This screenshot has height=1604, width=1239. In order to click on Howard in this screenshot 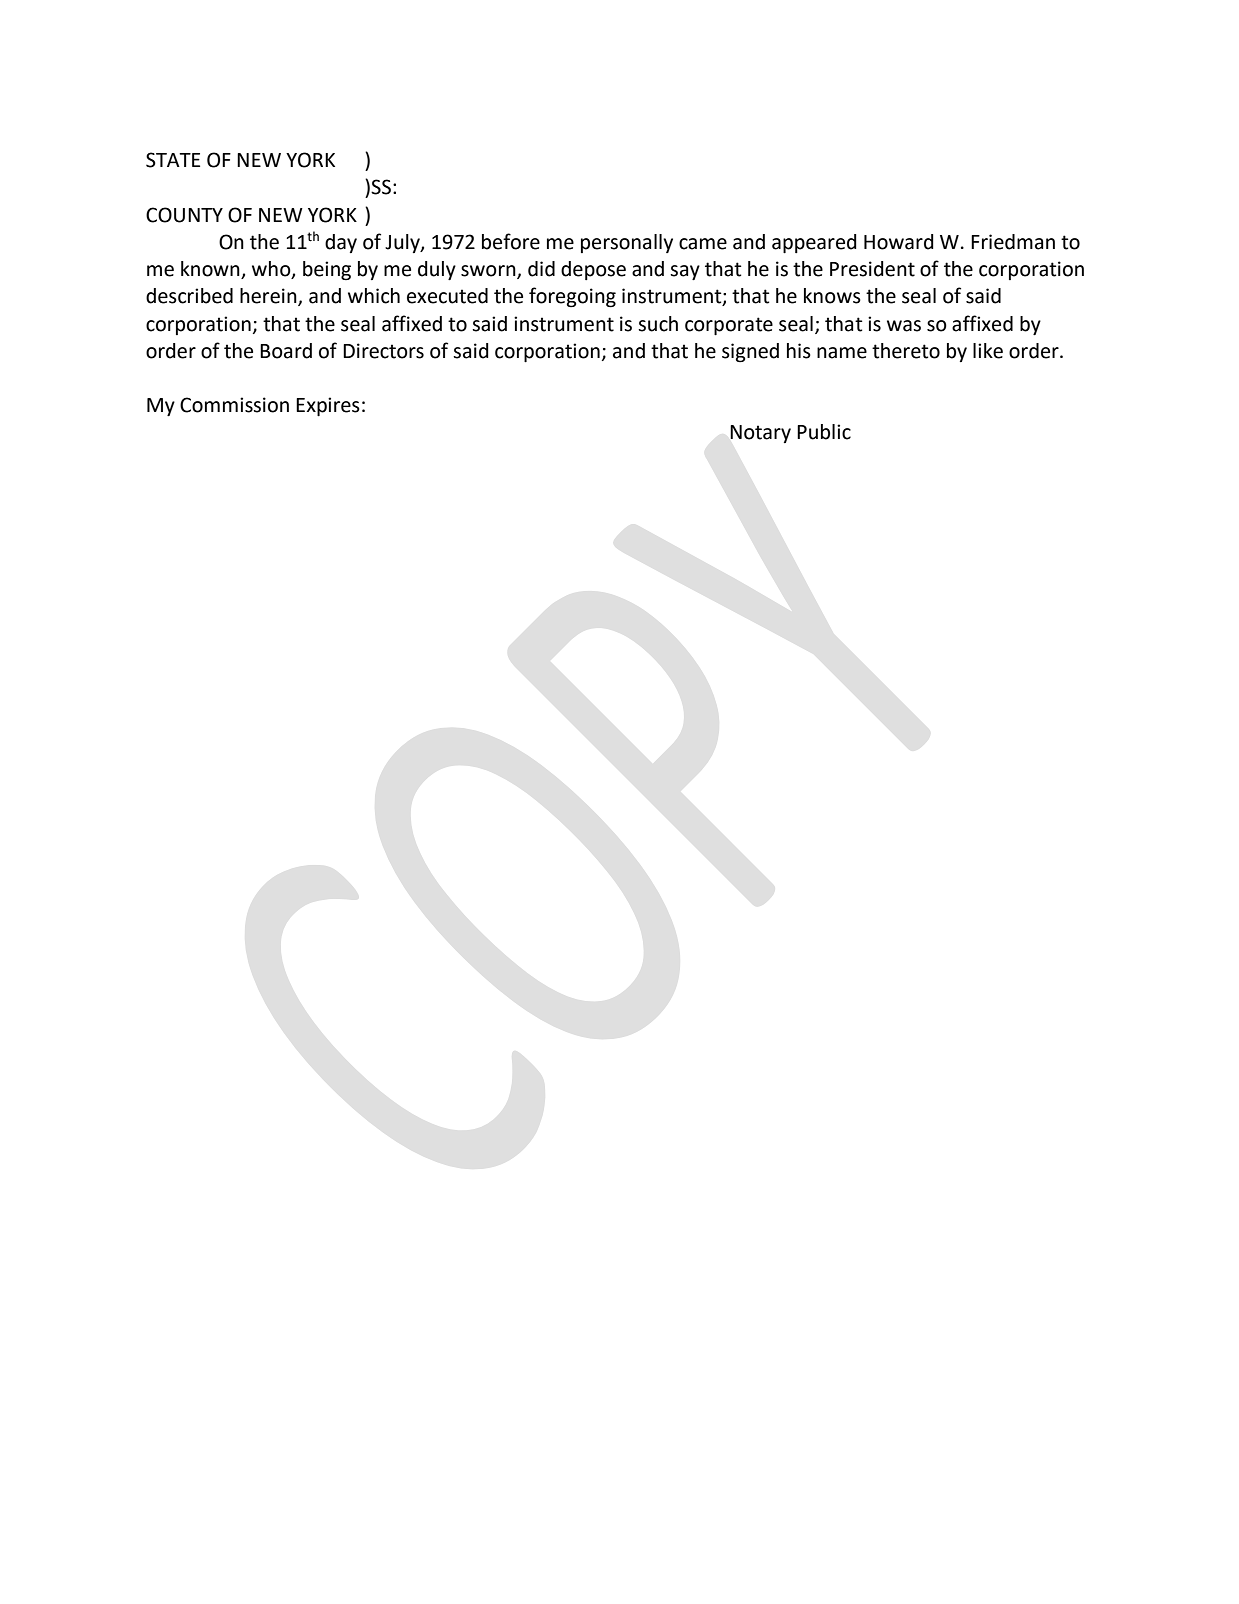, I will do `click(899, 242)`.
